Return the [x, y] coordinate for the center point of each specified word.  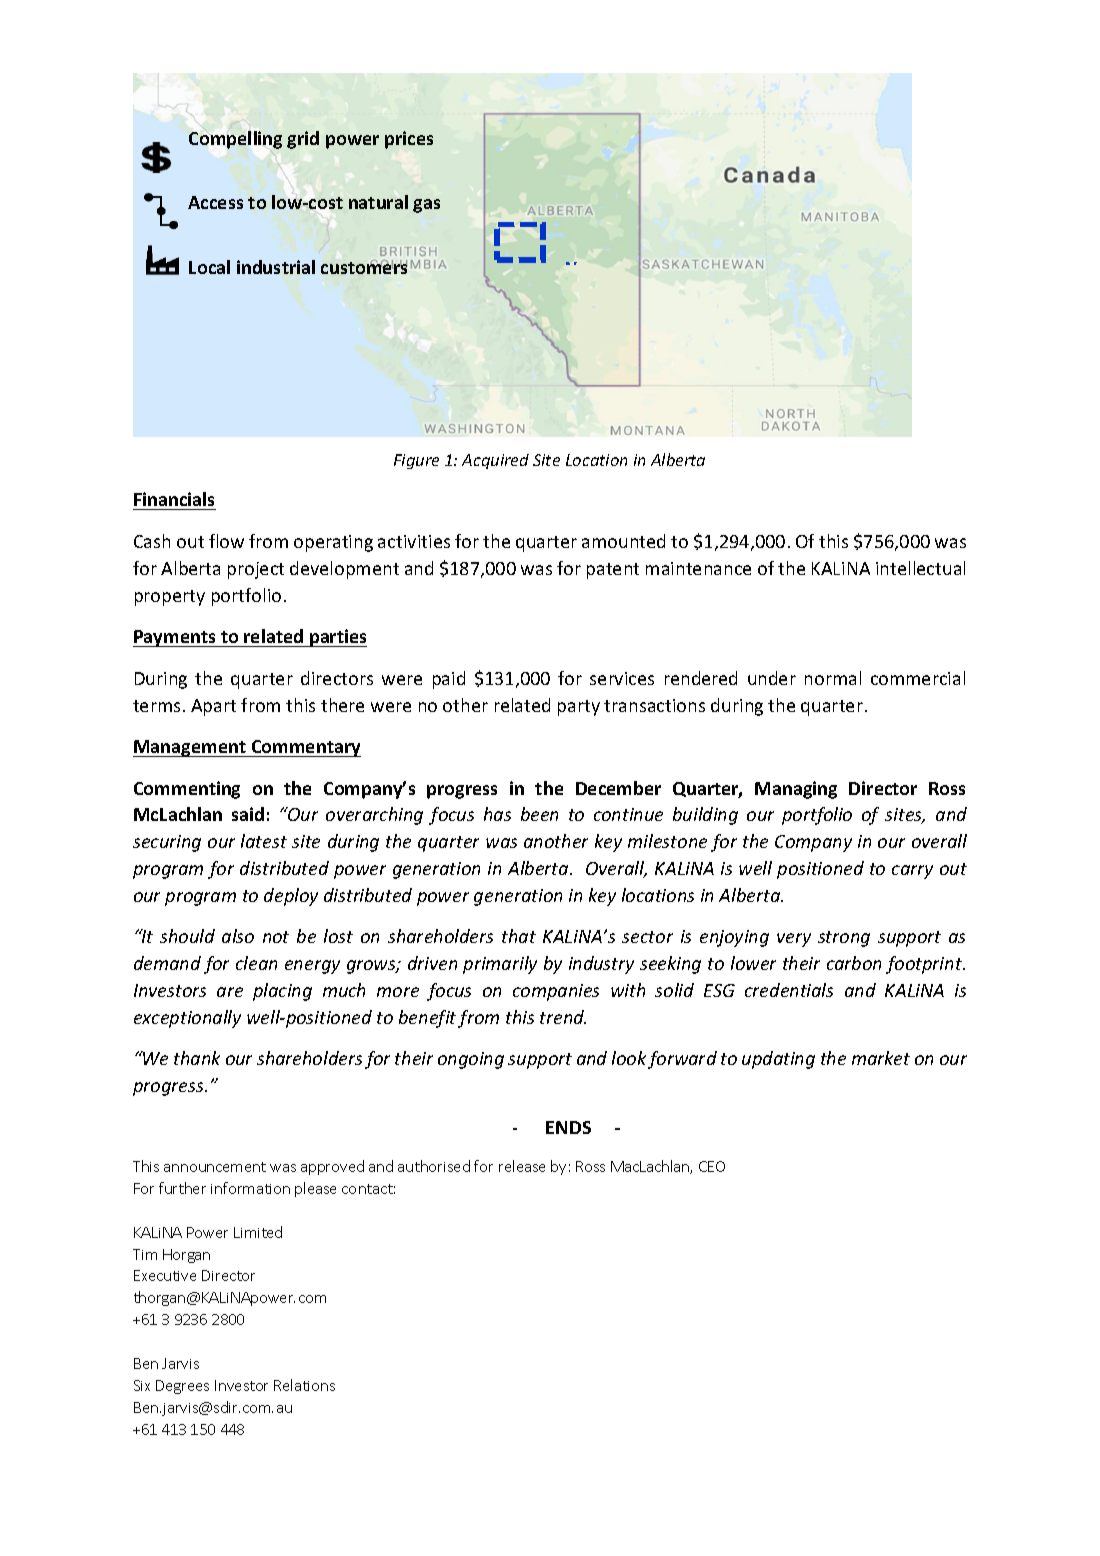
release [522, 1166]
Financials [174, 499]
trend [563, 1017]
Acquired [495, 461]
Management [190, 748]
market [881, 1058]
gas [426, 206]
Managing [796, 790]
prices [409, 140]
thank [197, 1058]
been [539, 814]
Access [215, 202]
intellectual [920, 568]
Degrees [182, 1387]
